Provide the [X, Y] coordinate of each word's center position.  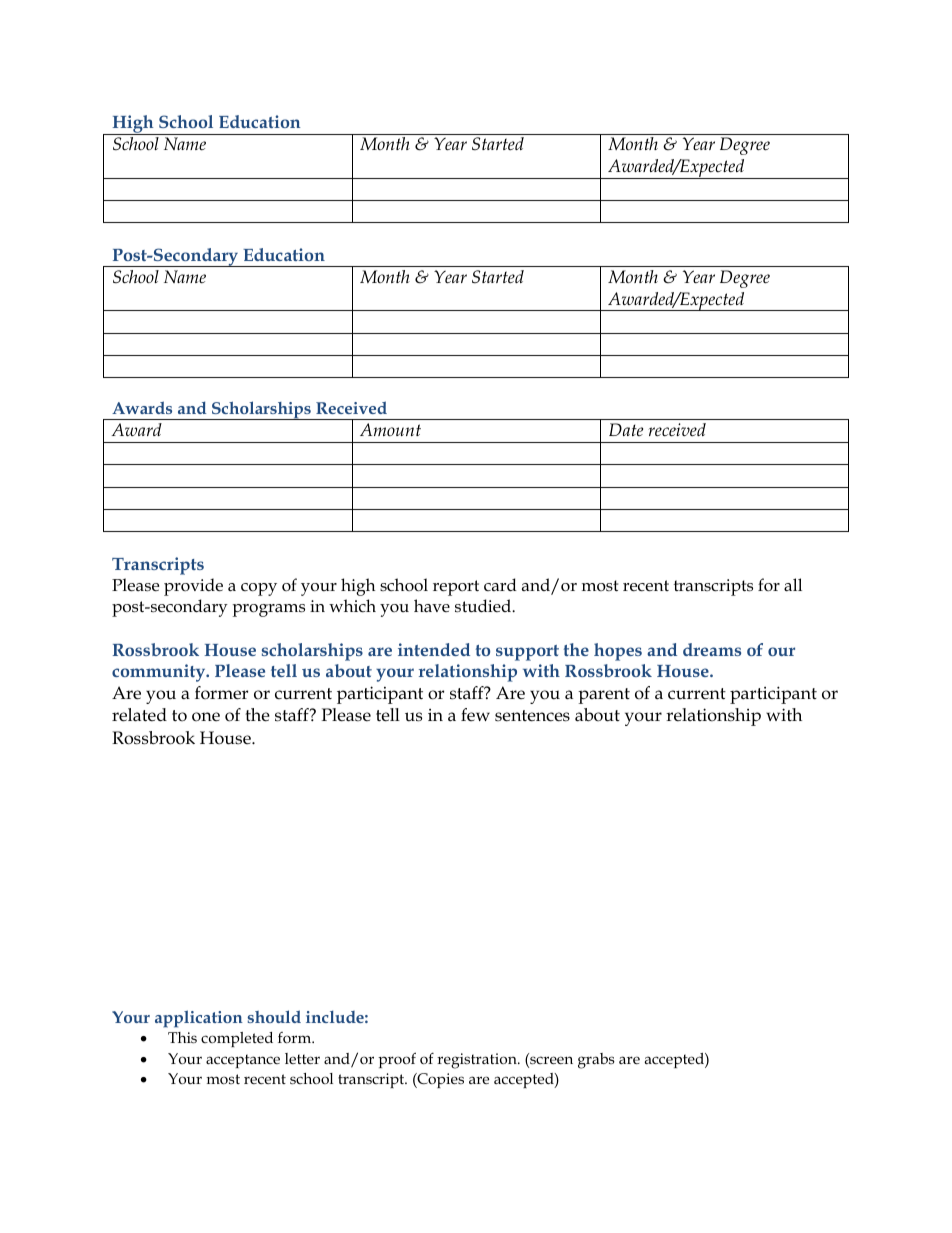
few [475, 715]
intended [434, 649]
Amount [390, 429]
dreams [712, 649]
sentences [532, 716]
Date [626, 429]
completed [237, 1039]
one [206, 717]
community [160, 673]
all [793, 584]
